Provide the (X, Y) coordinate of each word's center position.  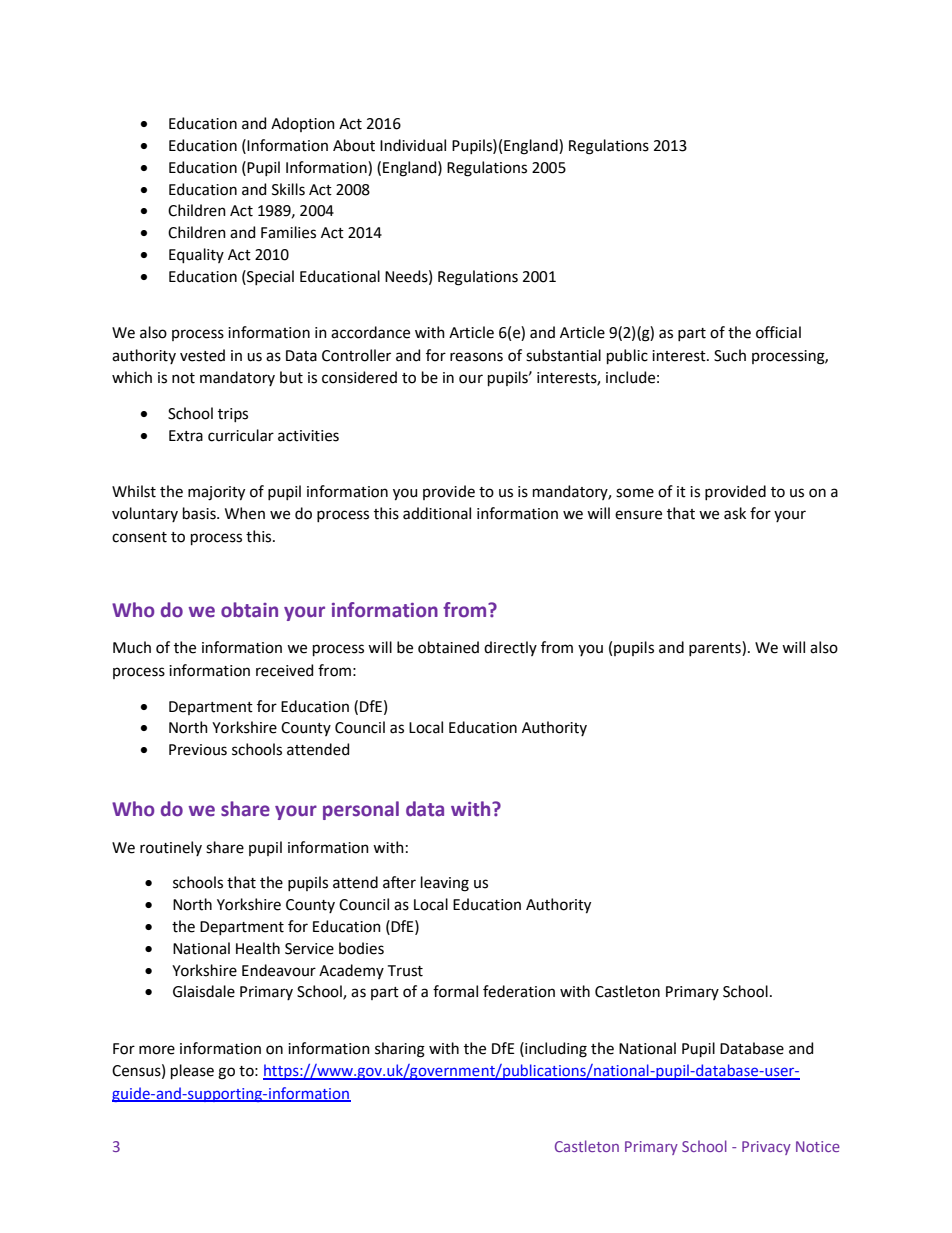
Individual (413, 145)
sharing (400, 1050)
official (778, 332)
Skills (288, 189)
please (192, 1071)
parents (716, 648)
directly (510, 648)
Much (132, 647)
